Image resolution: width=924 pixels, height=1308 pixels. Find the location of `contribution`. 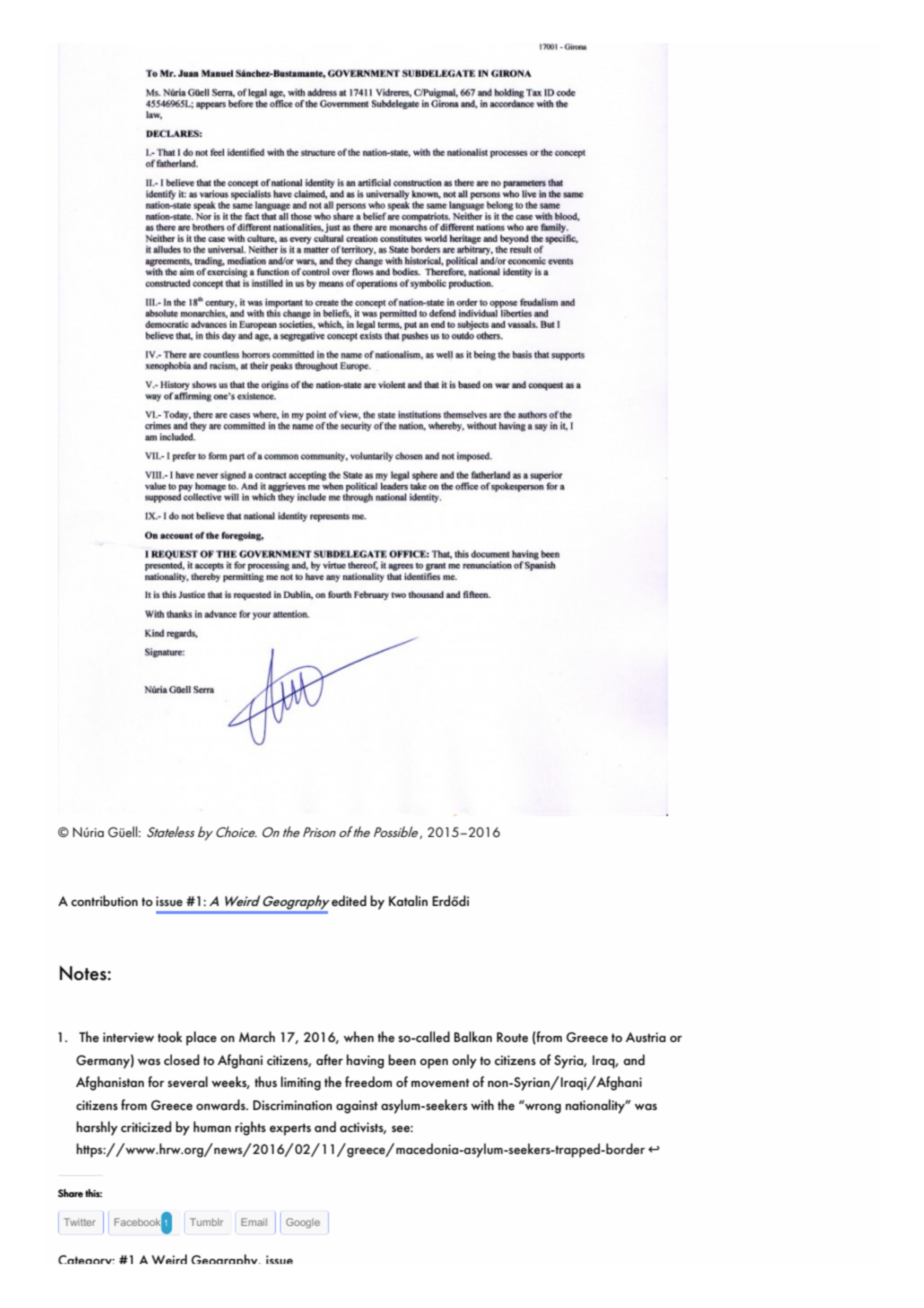

contribution is located at coordinates (104, 900).
